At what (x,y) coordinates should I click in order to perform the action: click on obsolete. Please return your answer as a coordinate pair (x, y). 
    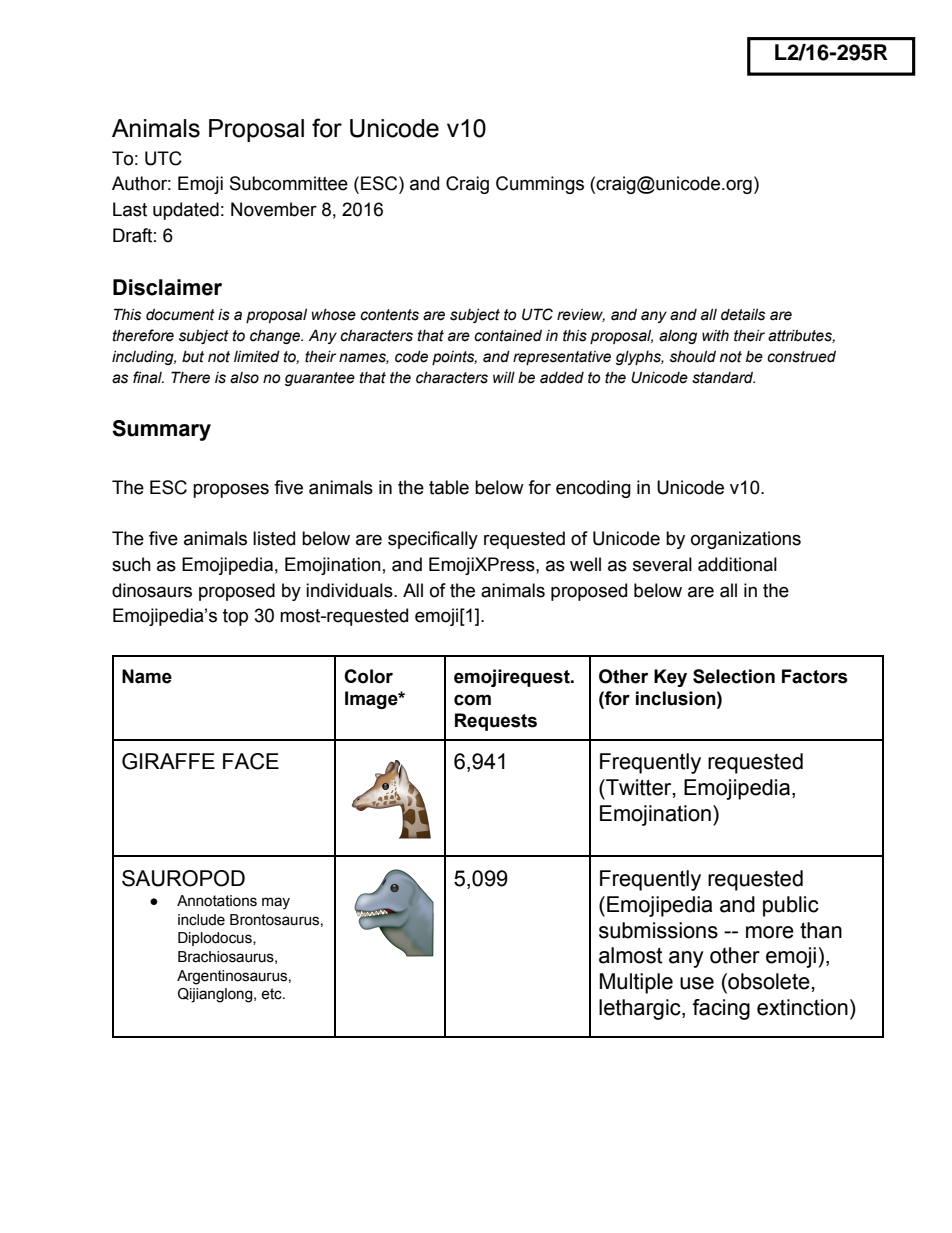
    Looking at the image, I should click on (768, 981).
